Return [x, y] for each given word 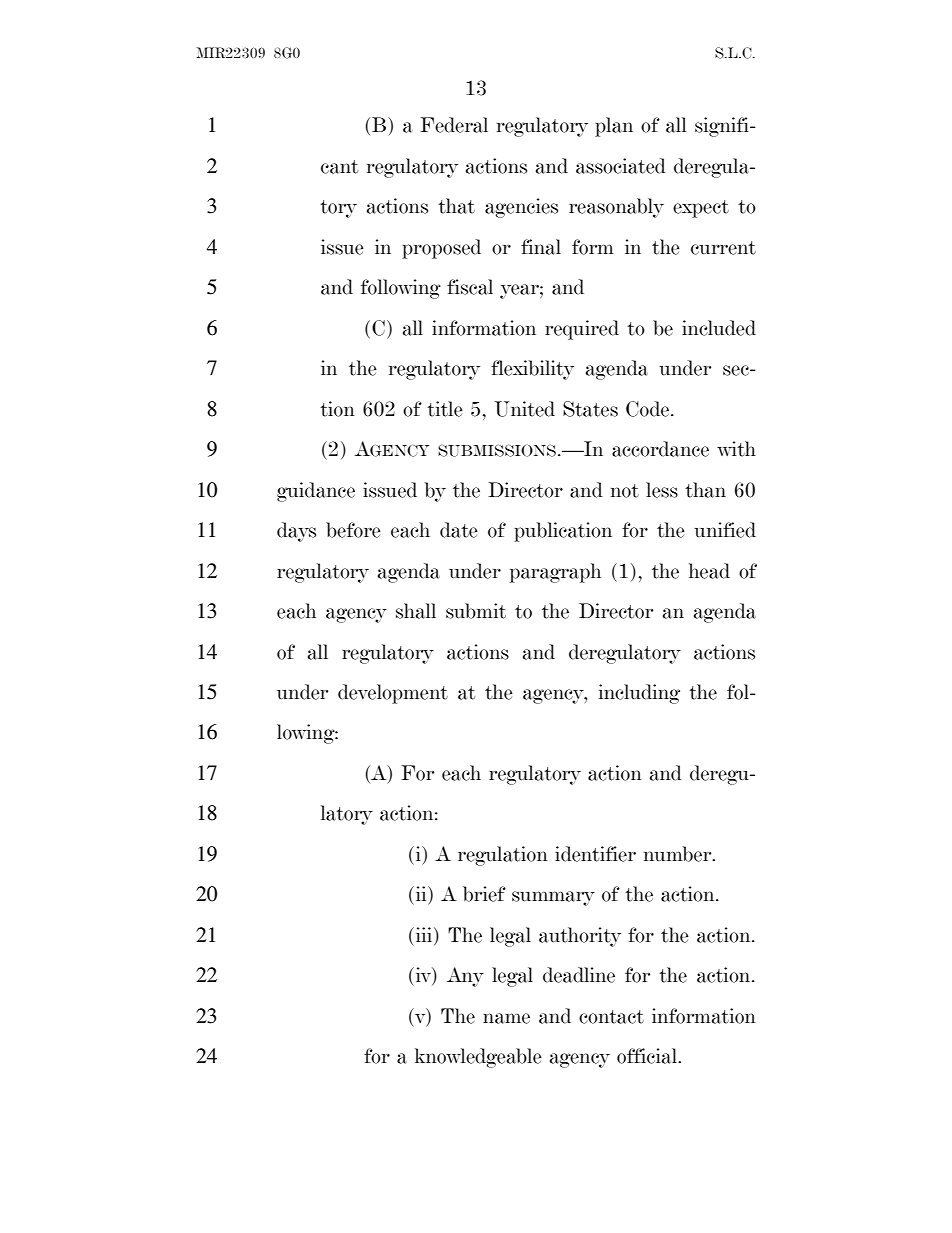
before [353, 530]
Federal [454, 125]
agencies [521, 208]
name [506, 1018]
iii [424, 934]
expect [701, 209]
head [709, 571]
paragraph [555, 573]
